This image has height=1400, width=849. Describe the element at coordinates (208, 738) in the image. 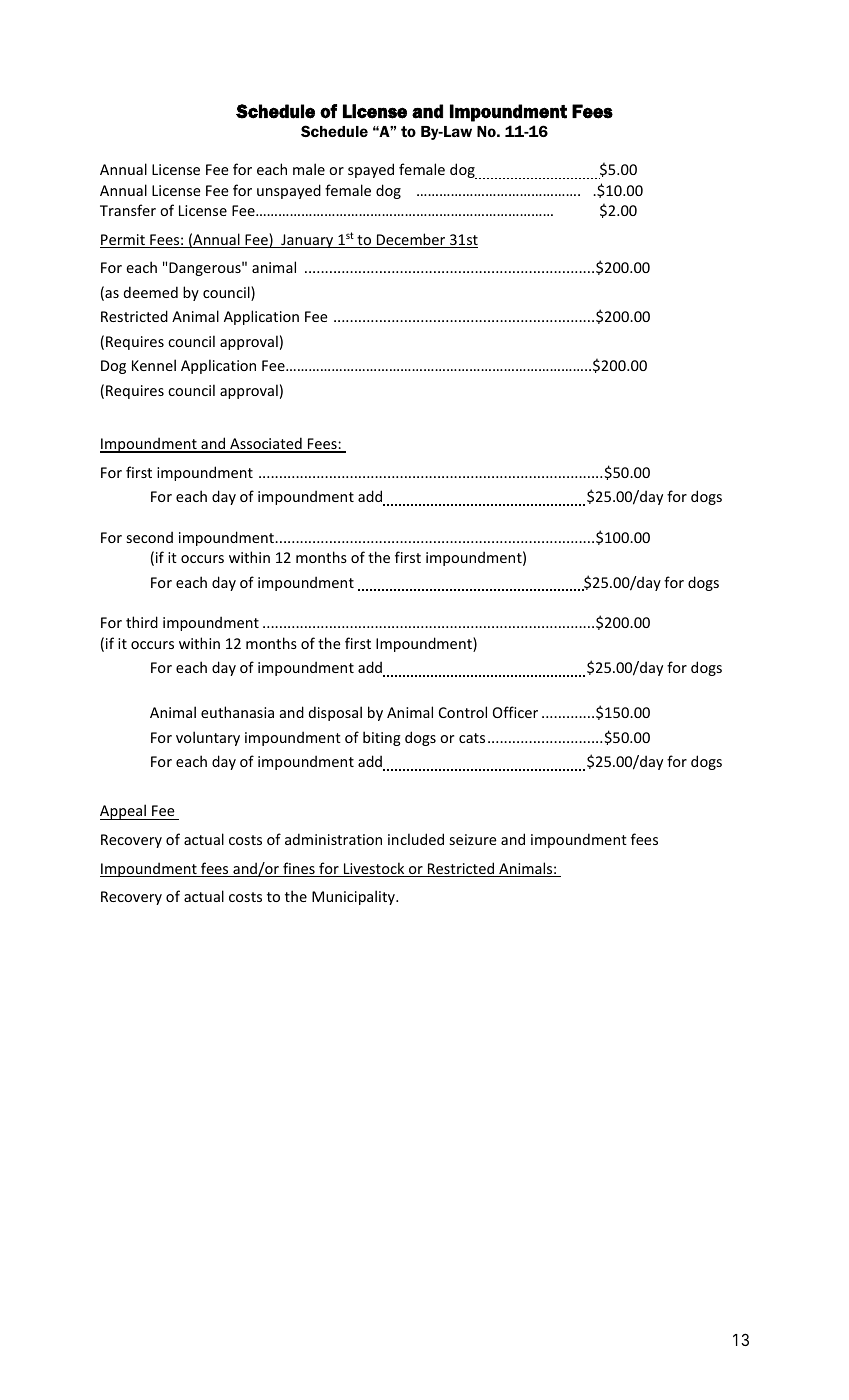

I see `voluntary` at that location.
